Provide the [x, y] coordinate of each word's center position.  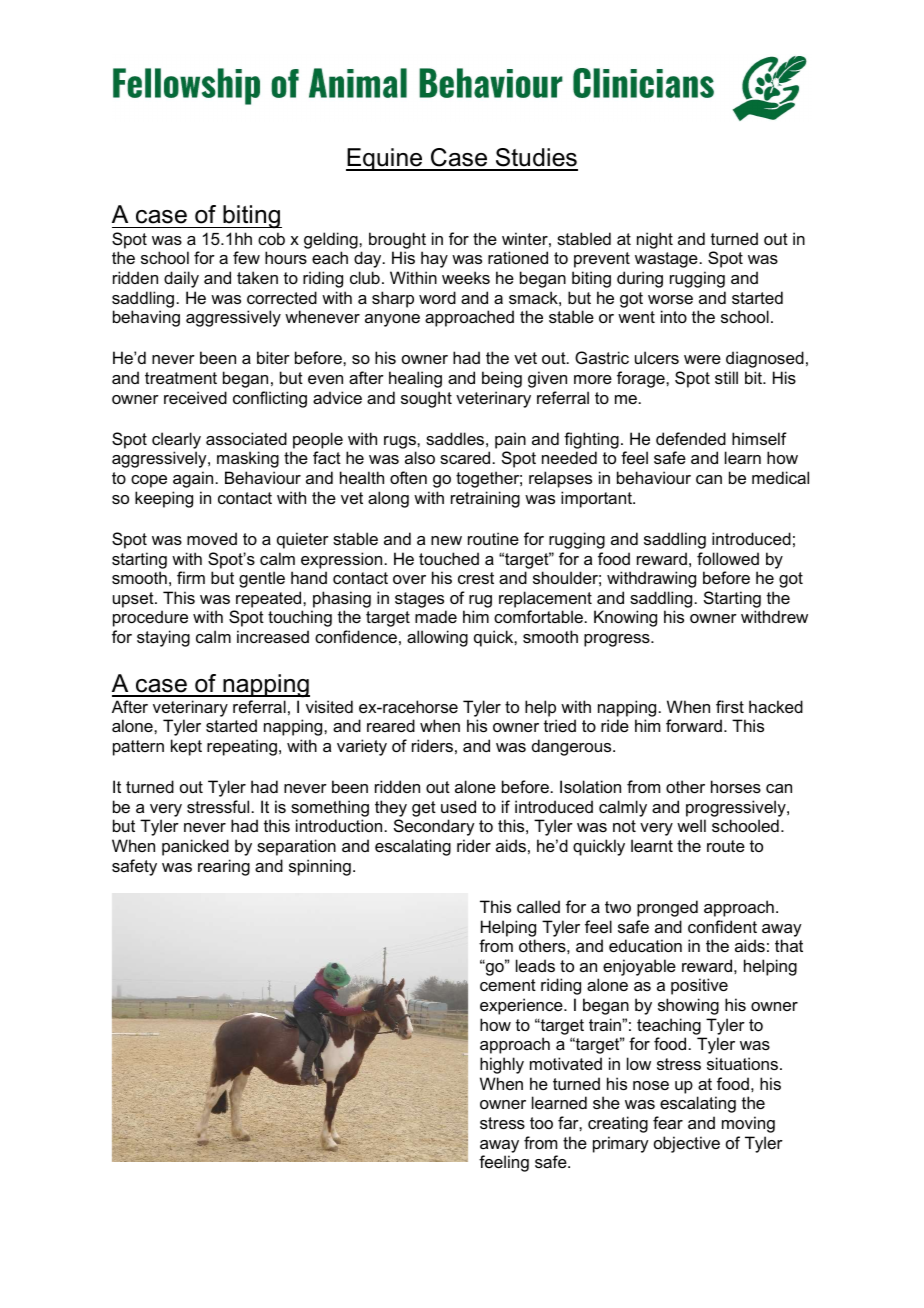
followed [728, 558]
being [502, 379]
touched [449, 558]
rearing [224, 867]
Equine [385, 159]
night [655, 240]
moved [212, 538]
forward [694, 725]
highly [502, 1065]
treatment [181, 378]
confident [722, 926]
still [726, 377]
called [538, 906]
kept [186, 747]
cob [271, 238]
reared [391, 725]
